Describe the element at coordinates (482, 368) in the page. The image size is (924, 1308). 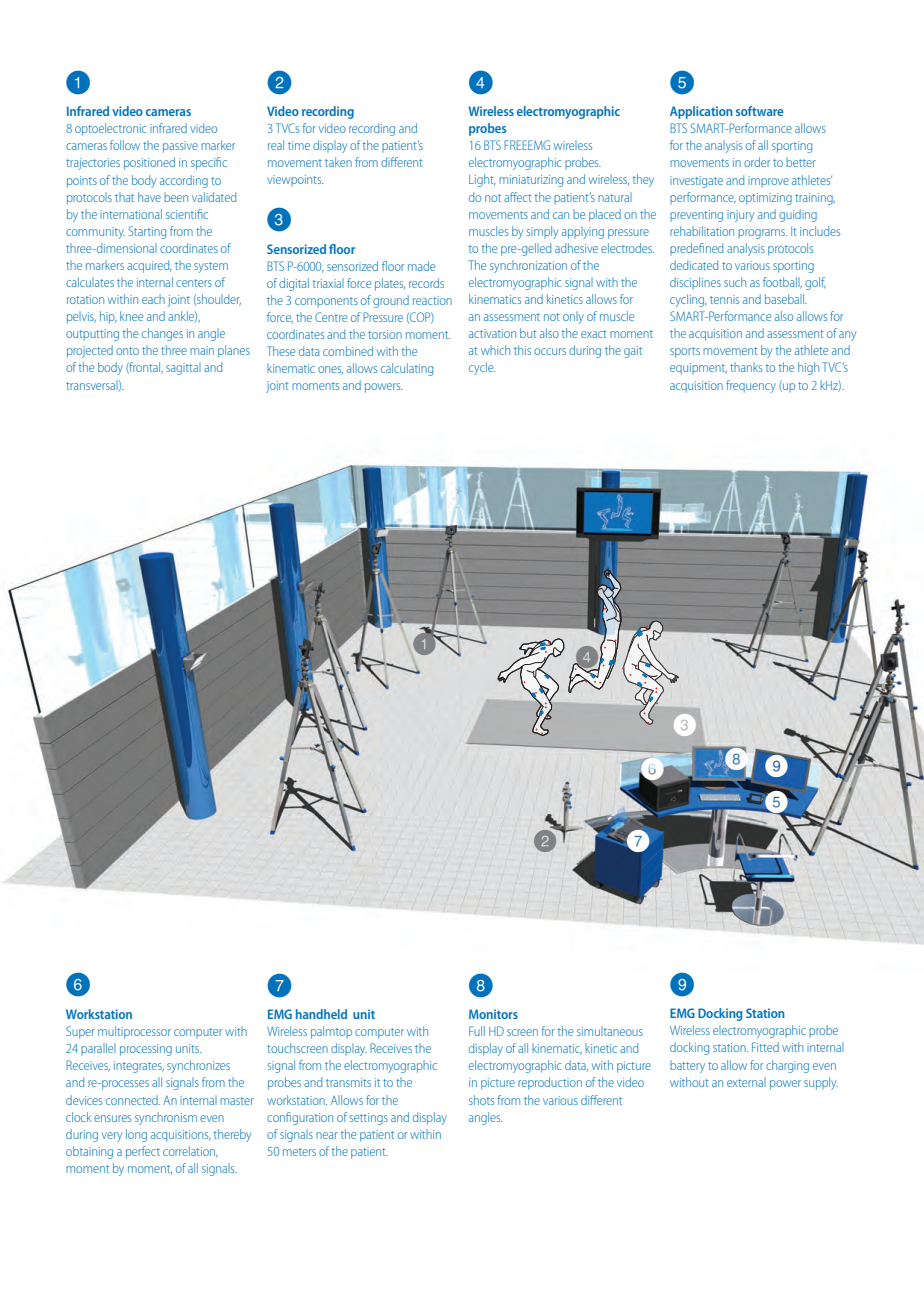
I see `cycle` at that location.
